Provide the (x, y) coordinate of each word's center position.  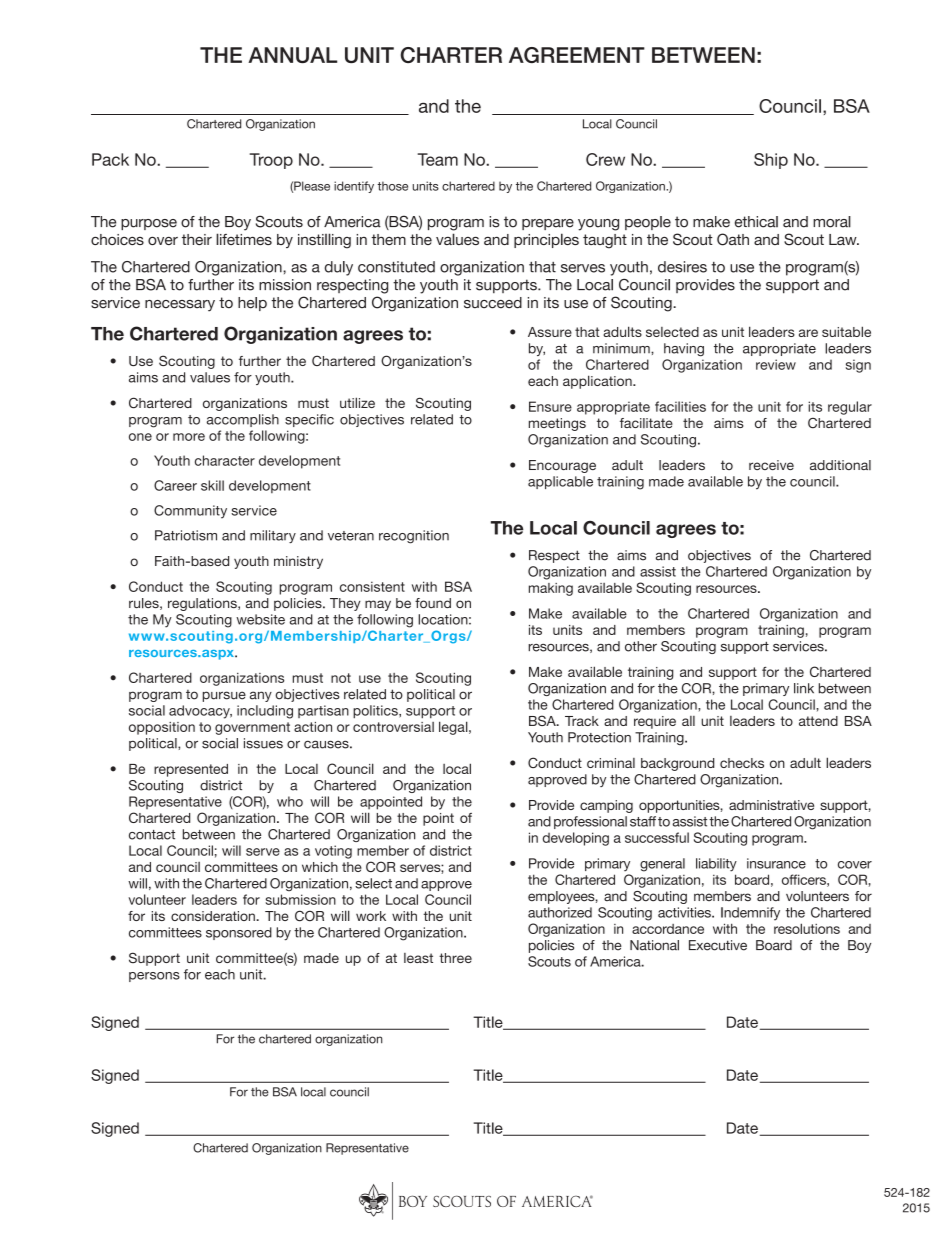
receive (771, 465)
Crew (605, 159)
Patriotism (186, 535)
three (455, 958)
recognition (414, 537)
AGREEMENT (577, 55)
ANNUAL (292, 55)
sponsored (239, 933)
